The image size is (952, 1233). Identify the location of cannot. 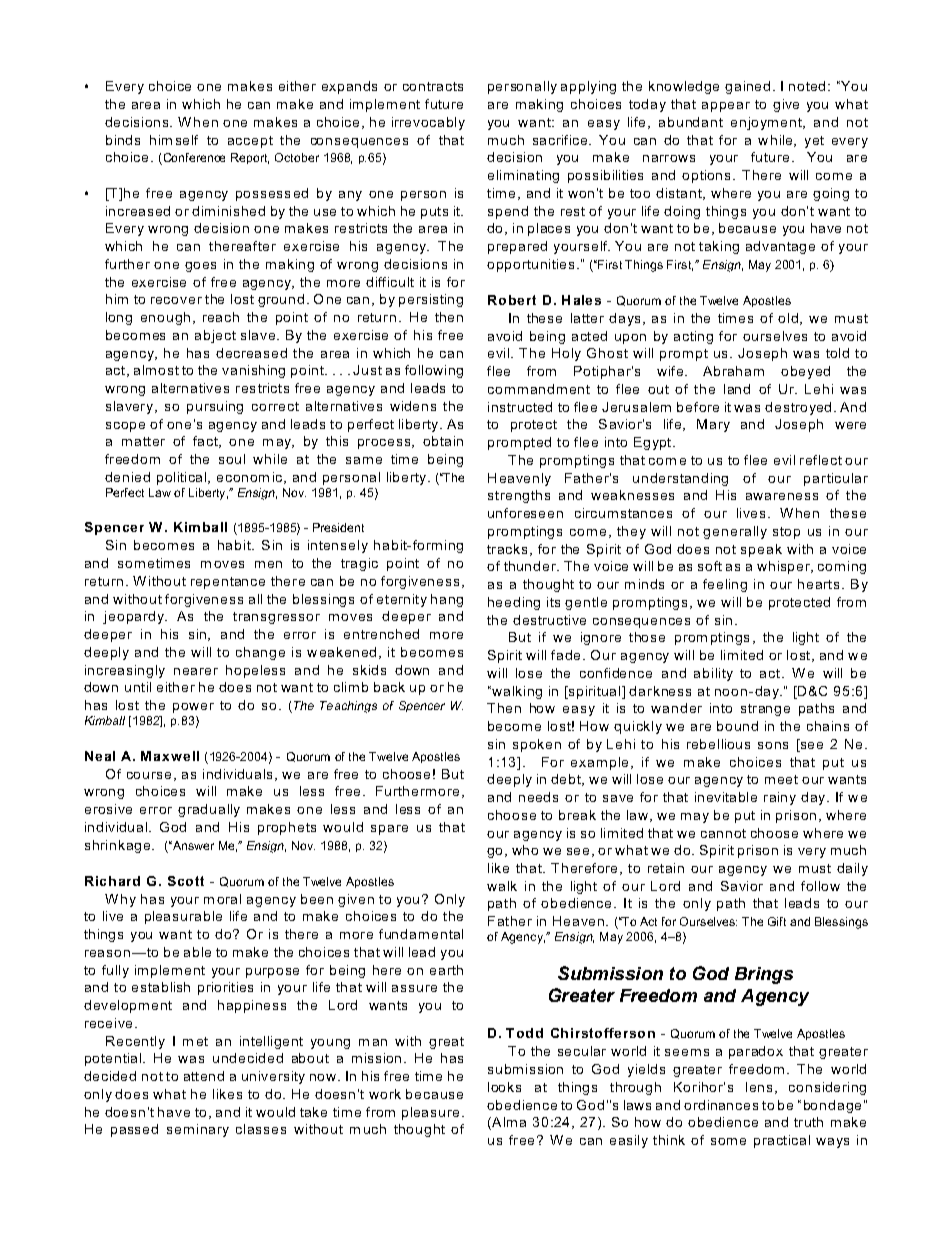
(723, 833).
